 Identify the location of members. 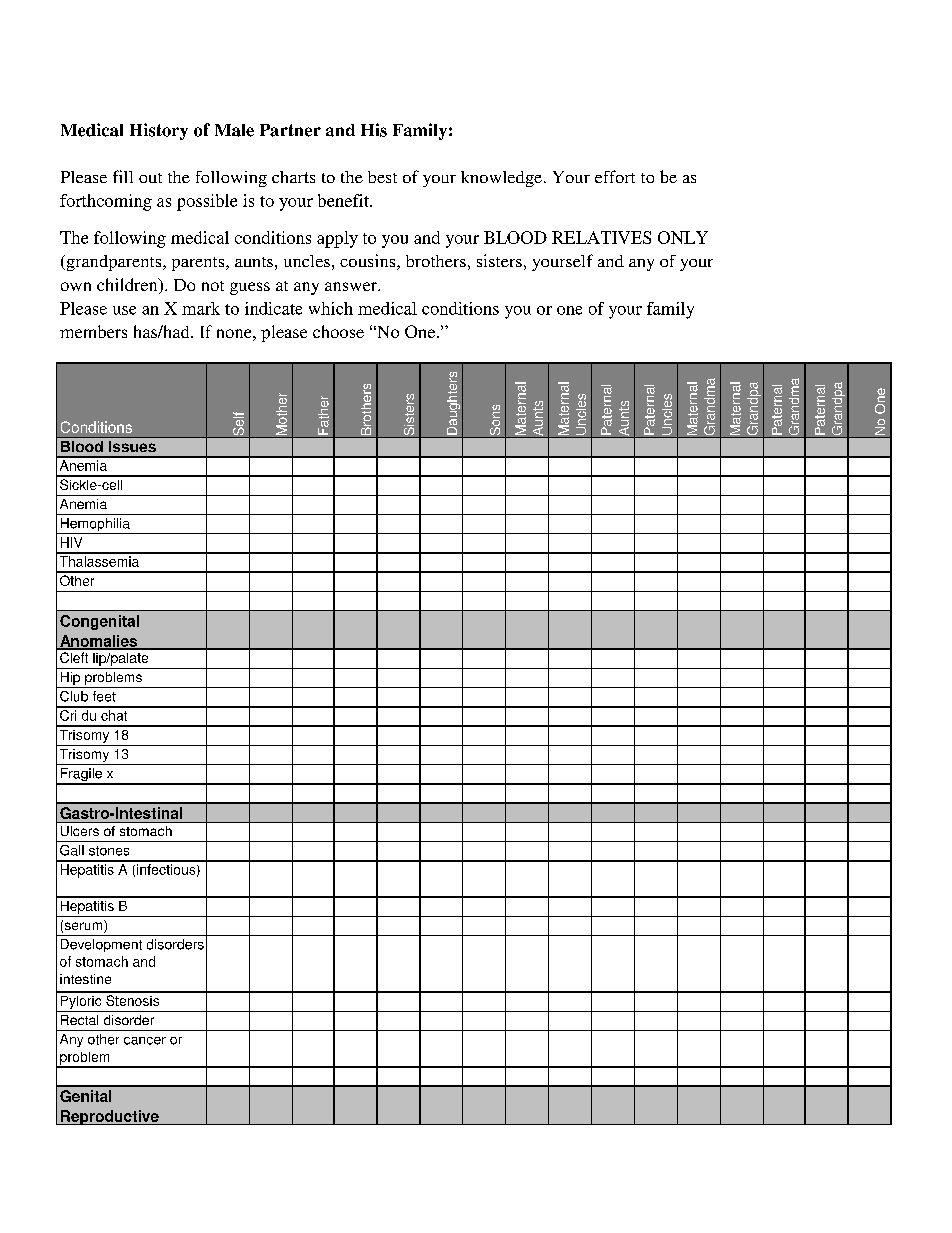
(93, 331).
